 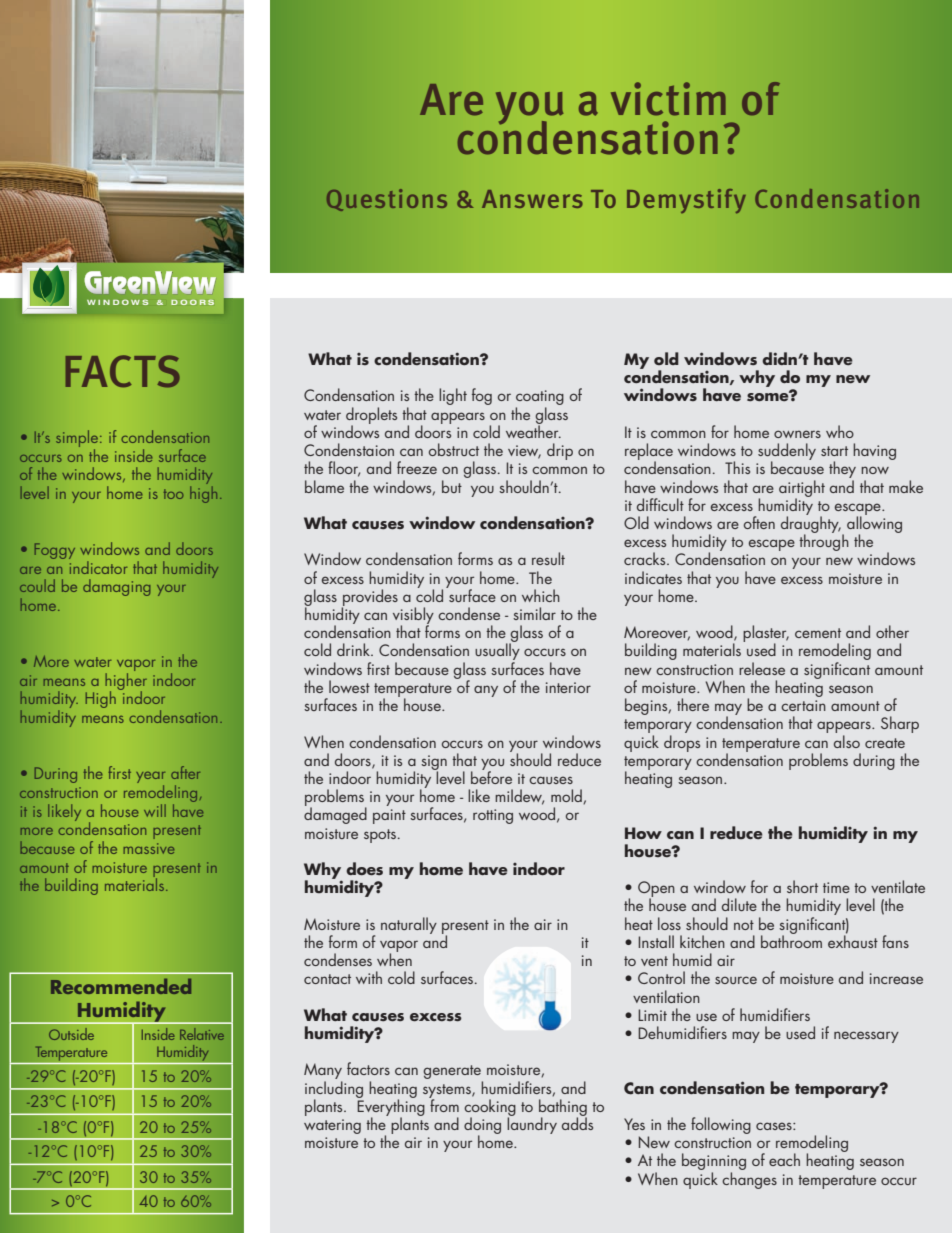 What do you see at coordinates (668, 99) in the page?
I see `victim` at bounding box center [668, 99].
